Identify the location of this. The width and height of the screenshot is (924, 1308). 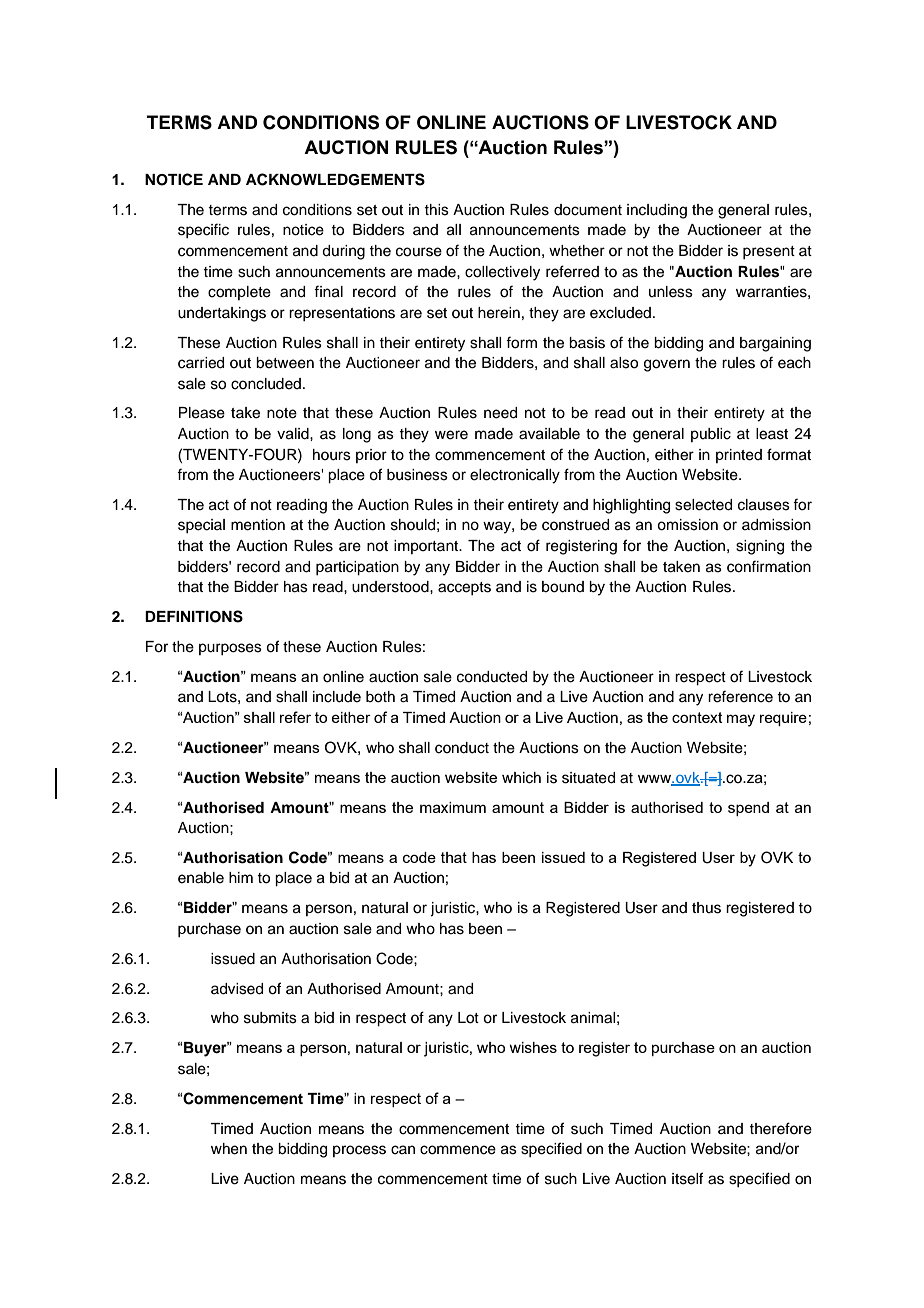
(436, 210).
